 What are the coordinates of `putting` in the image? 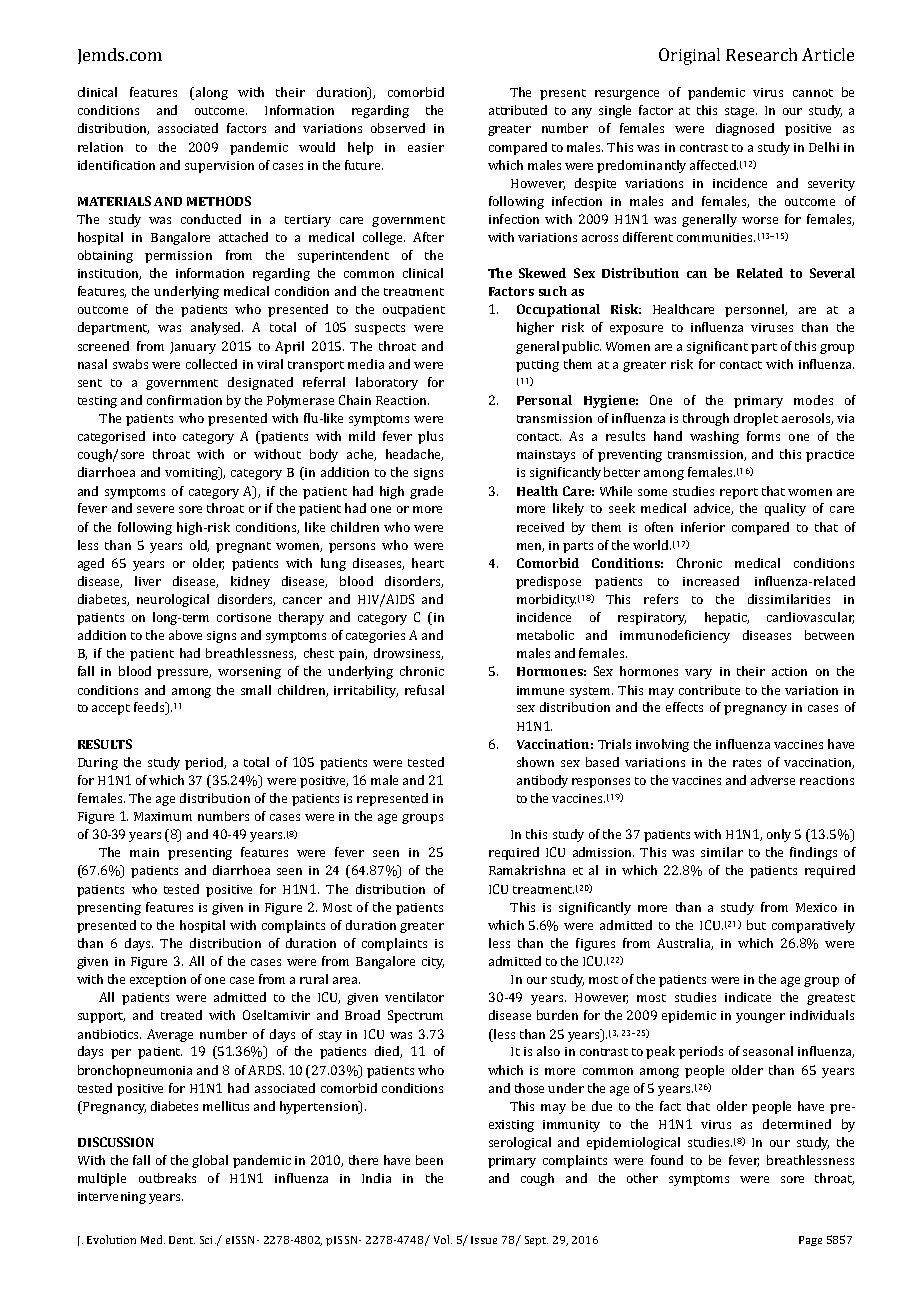 It's located at (537, 366).
